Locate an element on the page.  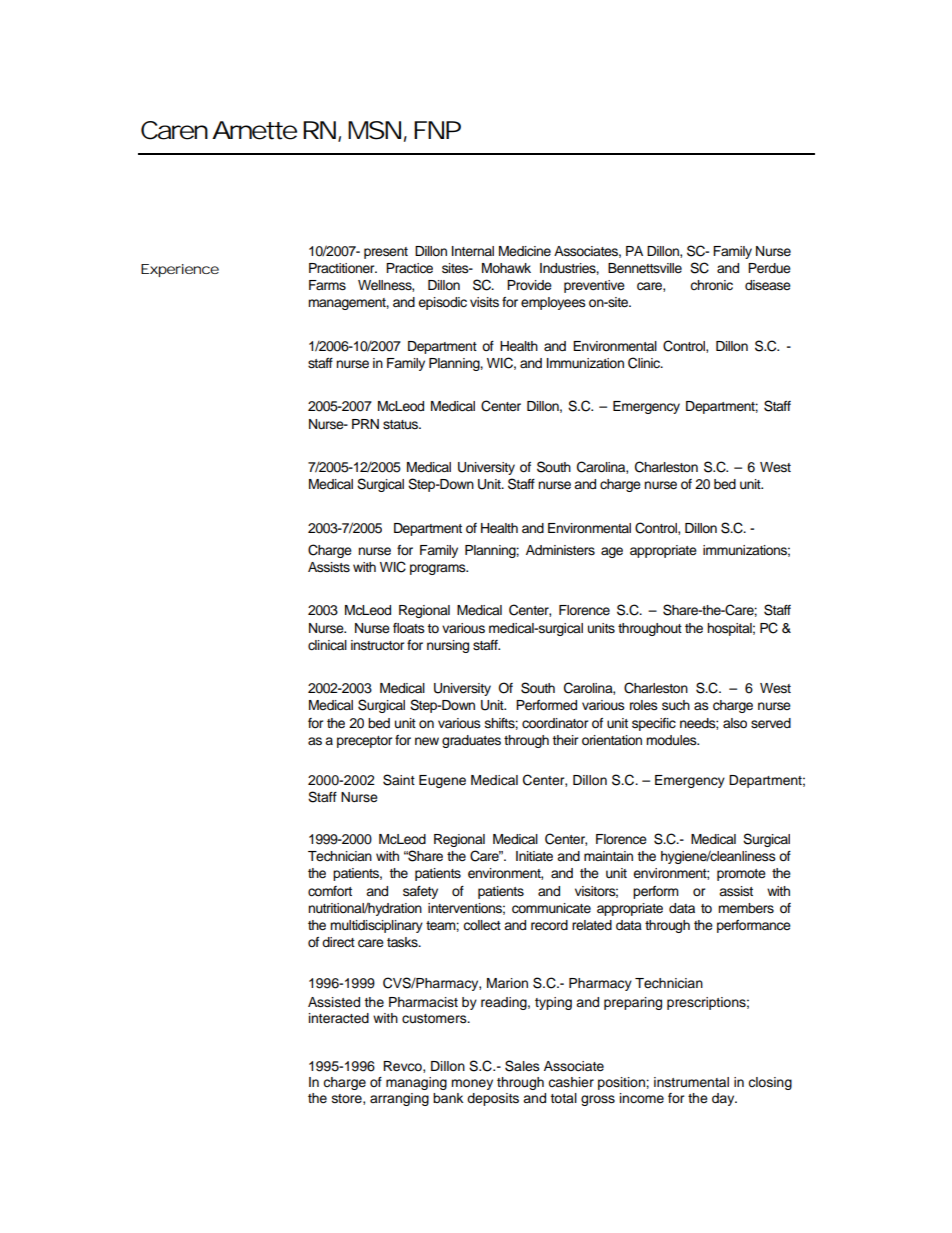
nursing is located at coordinates (448, 646).
